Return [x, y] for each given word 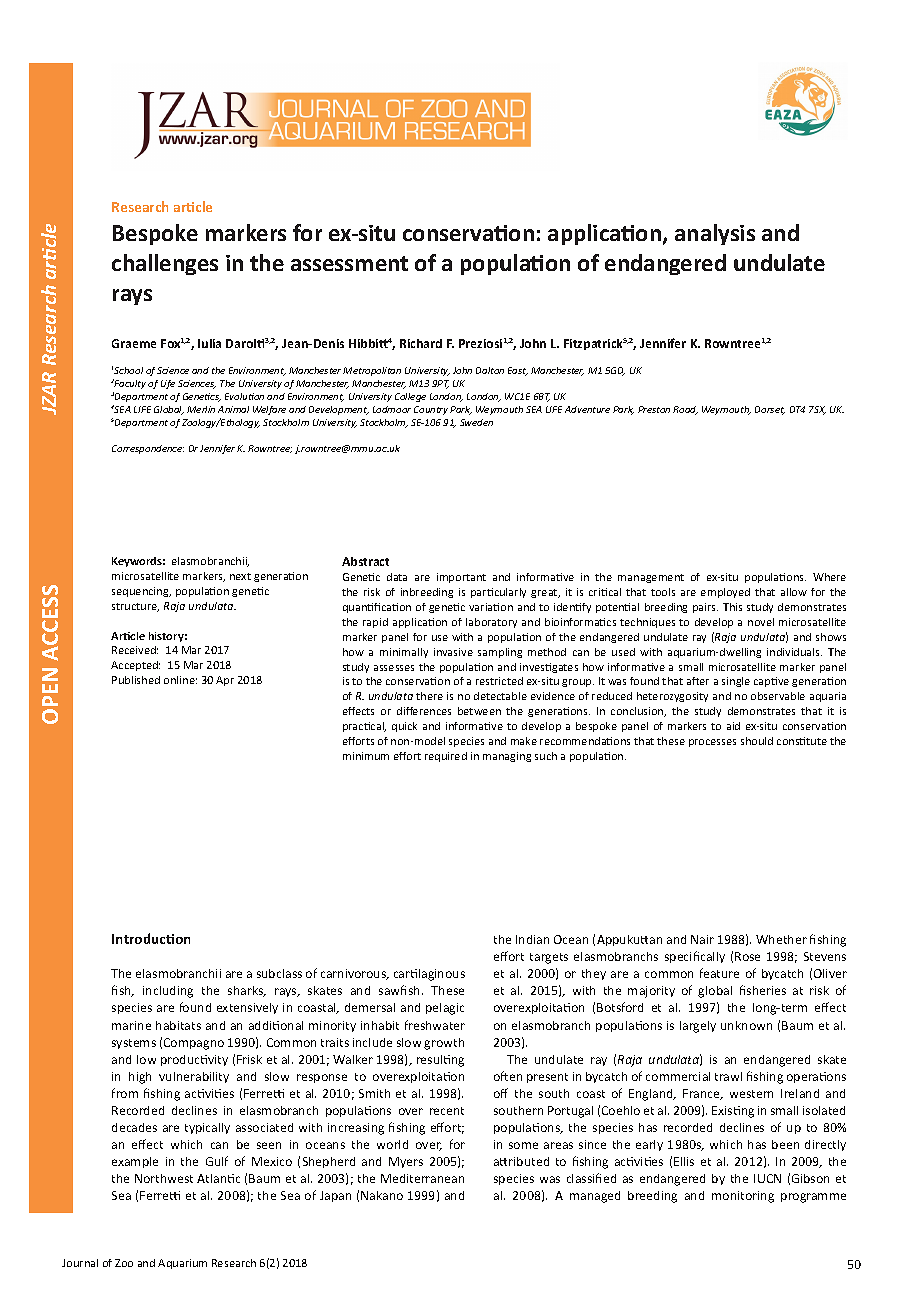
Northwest [164, 1178]
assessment [349, 263]
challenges [165, 264]
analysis [715, 234]
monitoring [743, 1197]
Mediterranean [422, 1178]
